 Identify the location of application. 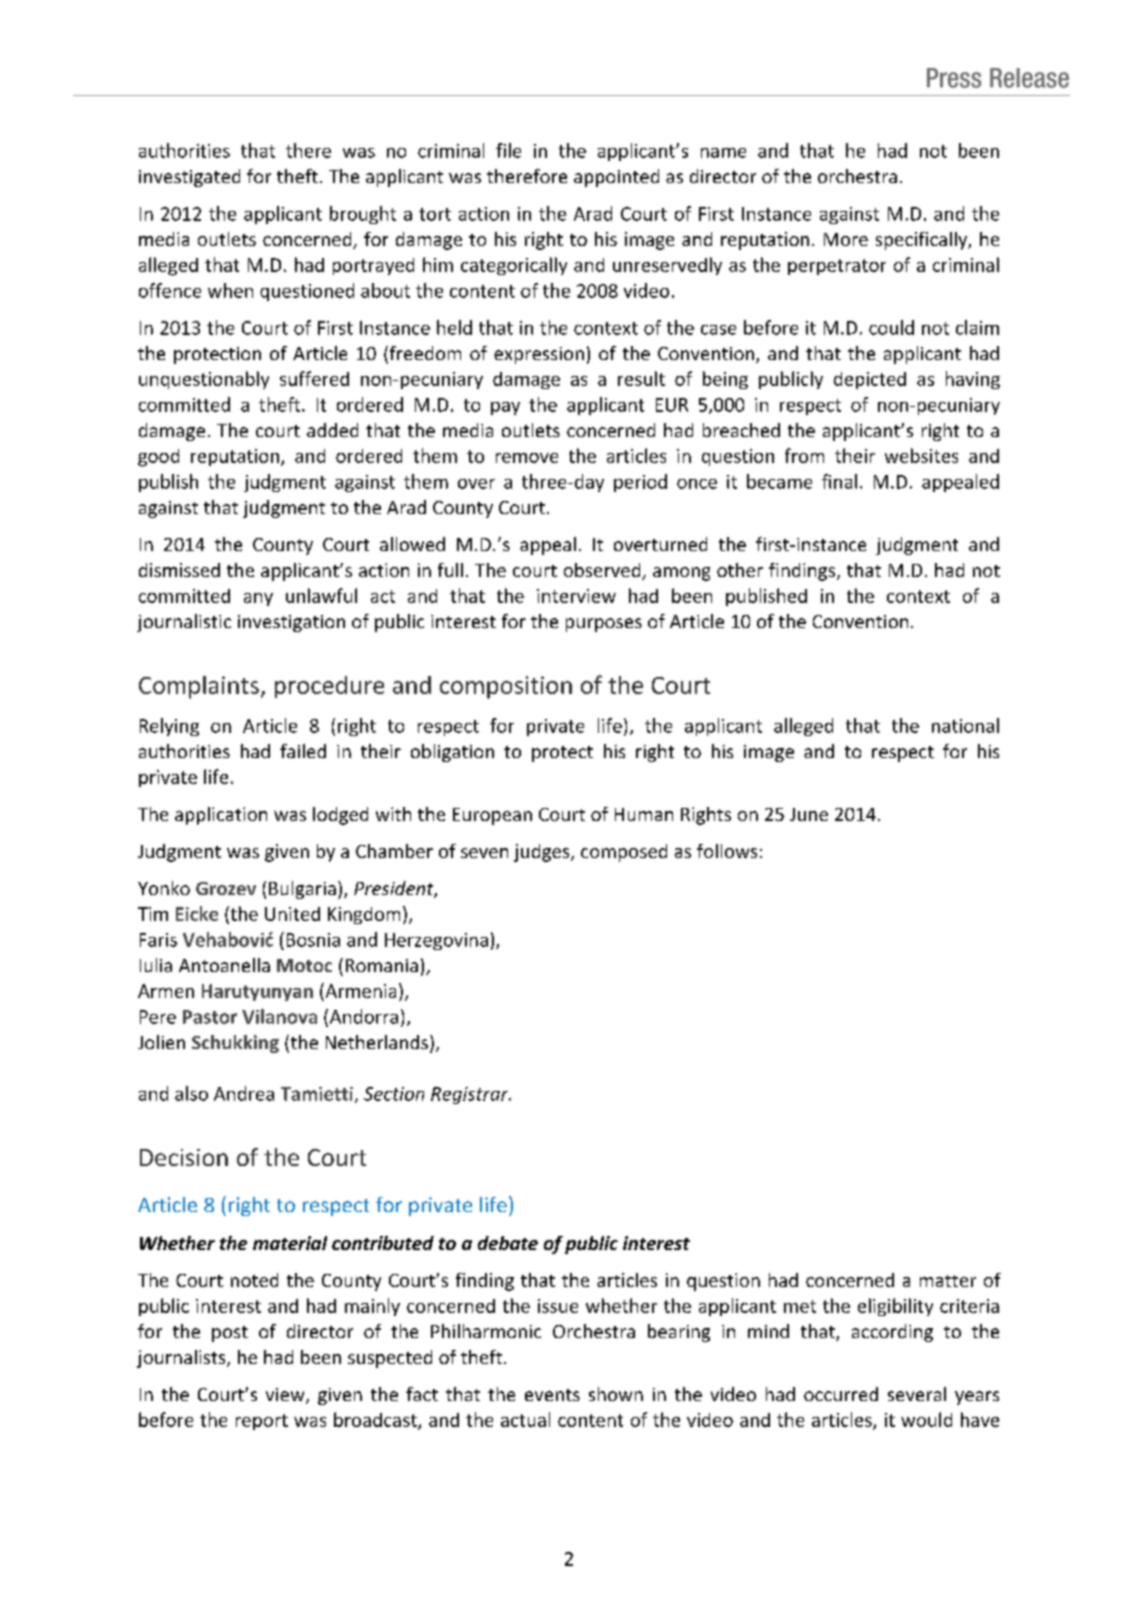
(221, 816).
